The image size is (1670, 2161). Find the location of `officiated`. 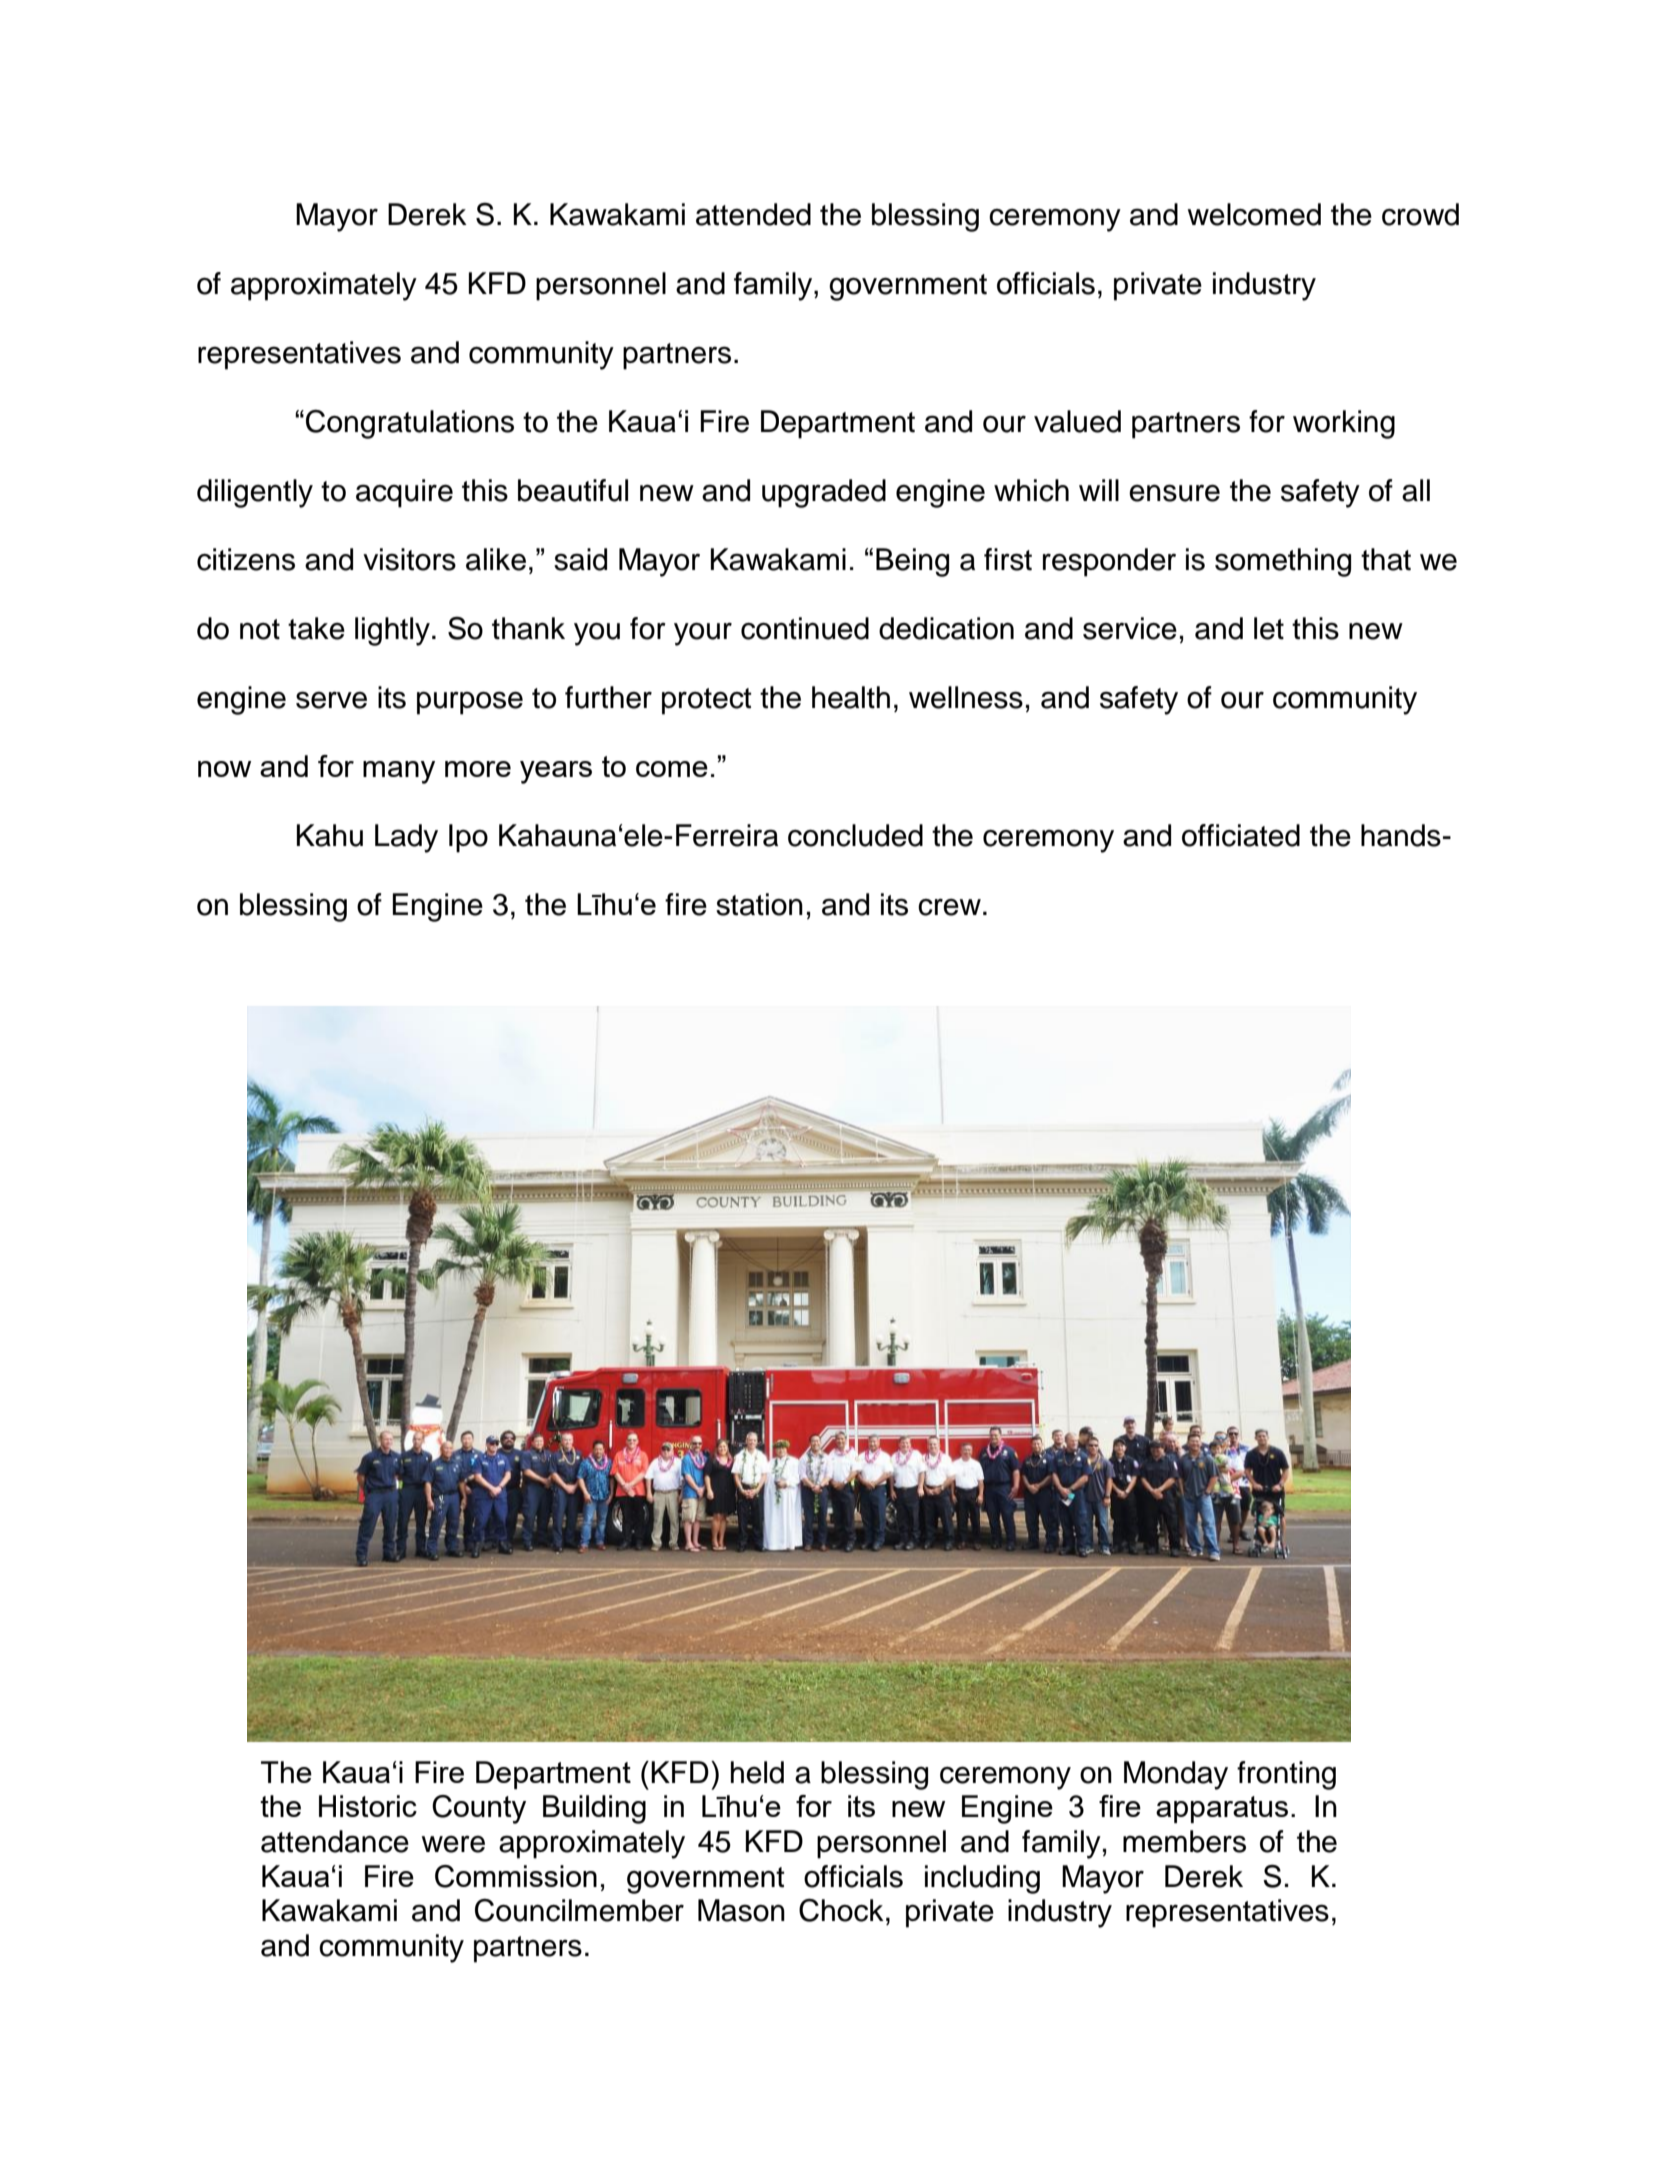

officiated is located at coordinates (1241, 835).
